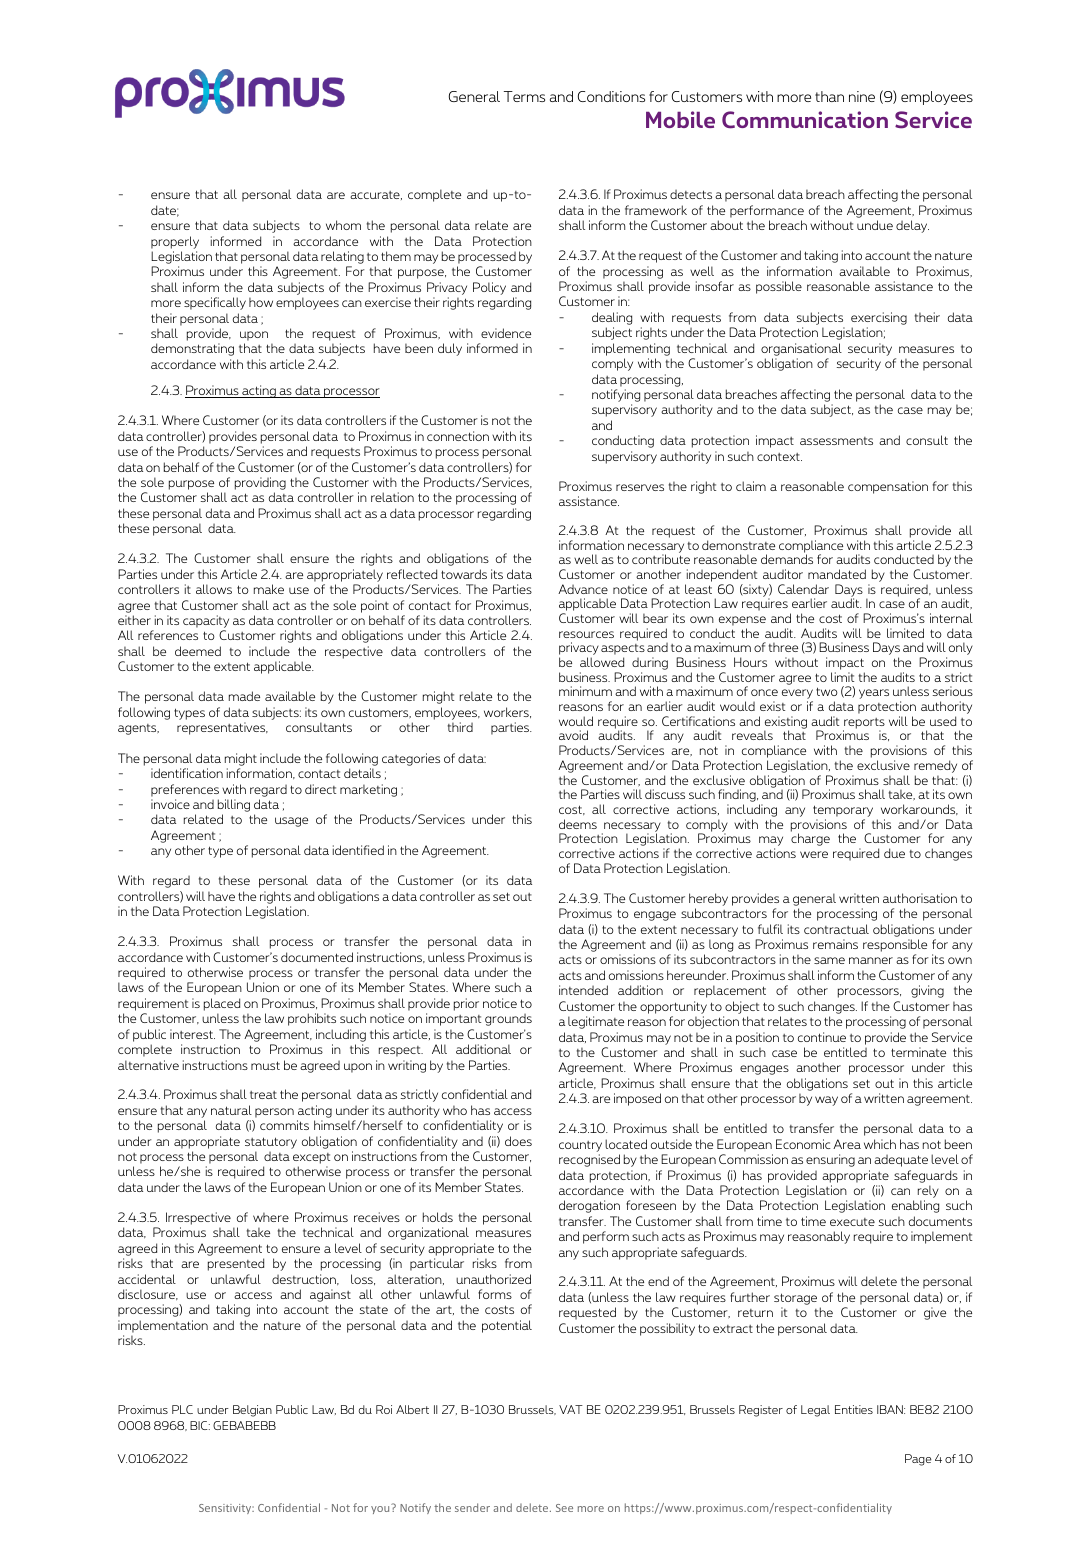 This screenshot has width=1091, height=1544. Describe the element at coordinates (571, 1409) in the screenshot. I see `VAT` at that location.
